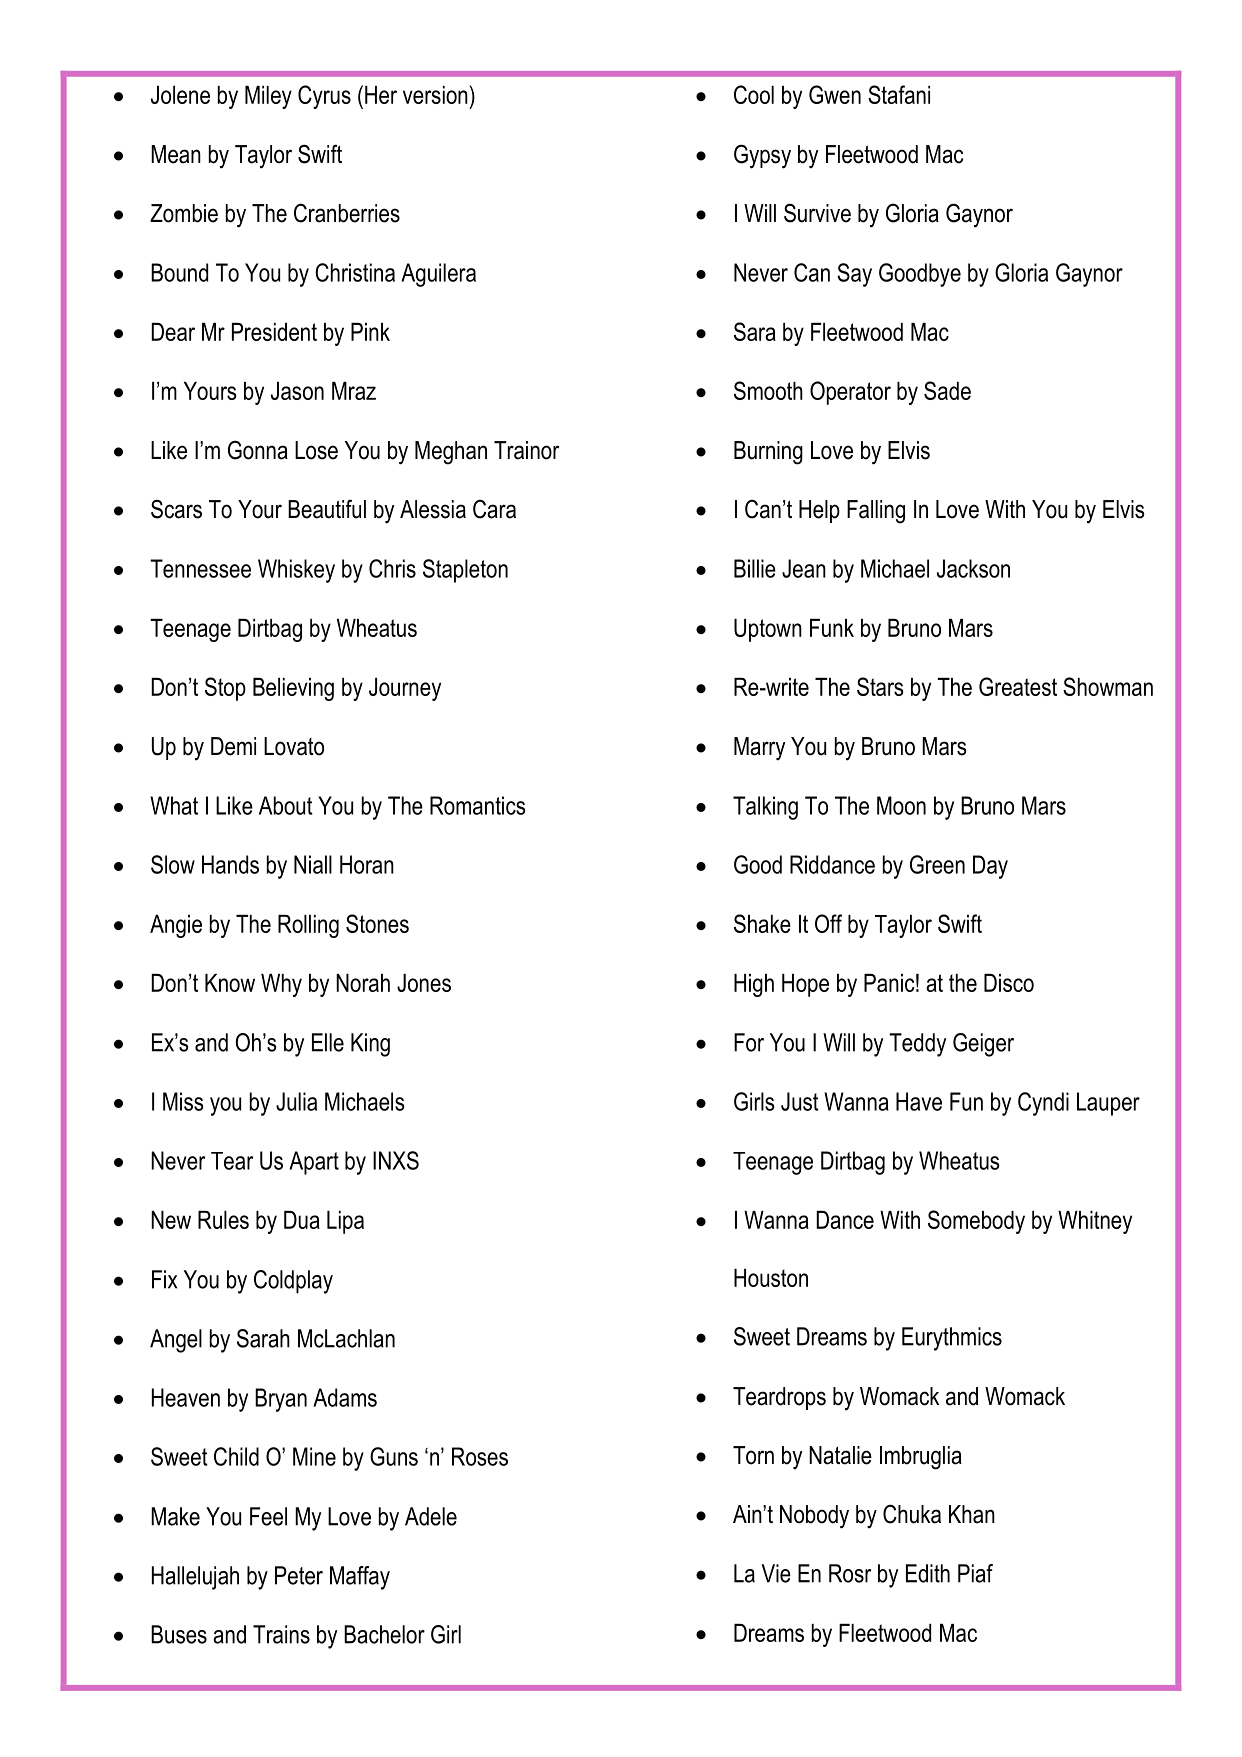 This page has width=1242, height=1757. I want to click on Gypsy, so click(762, 156).
